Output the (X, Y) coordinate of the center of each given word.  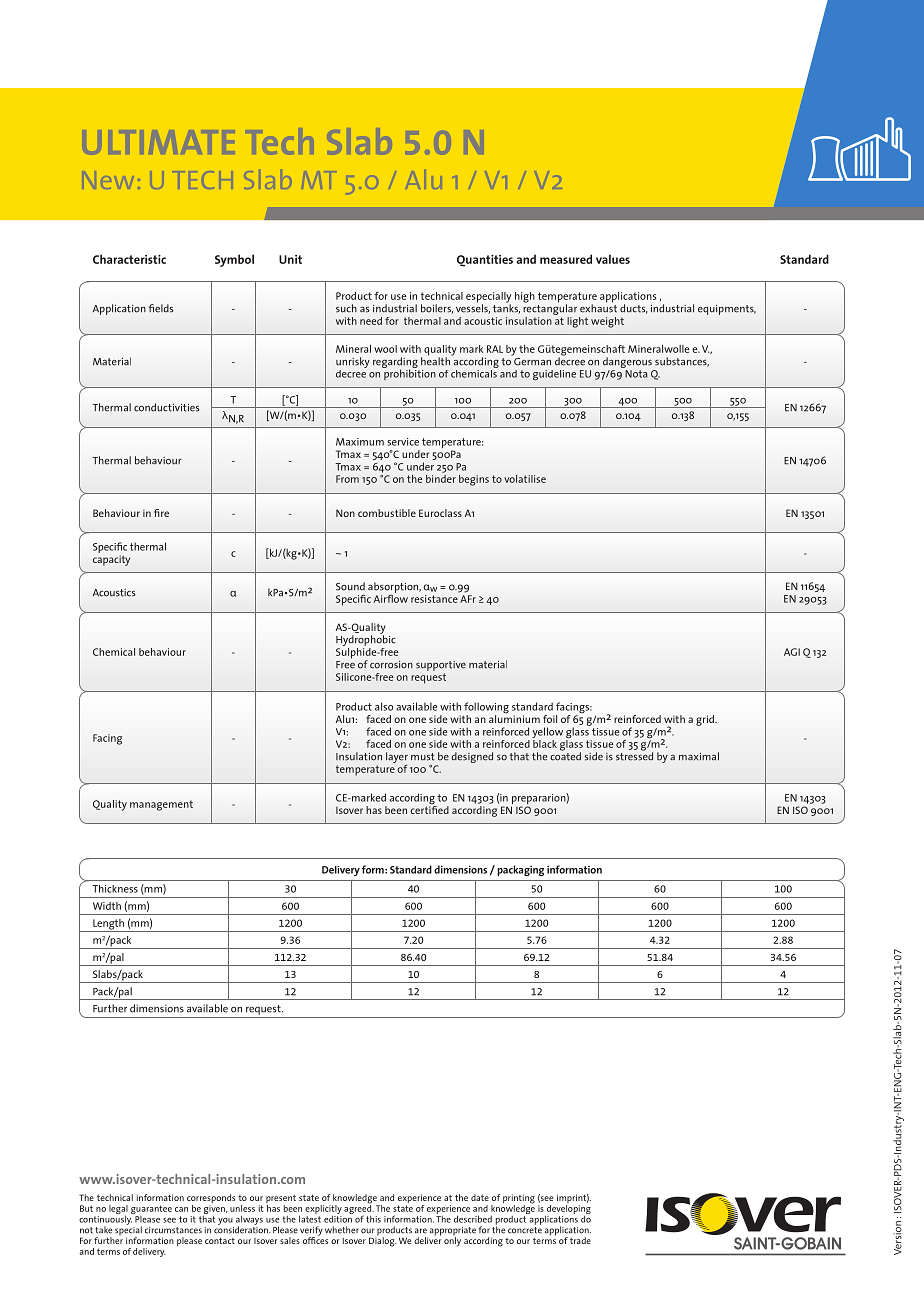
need (371, 321)
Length (108, 925)
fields (161, 308)
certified (429, 808)
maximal (699, 756)
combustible (387, 513)
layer (397, 759)
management (161, 805)
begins (474, 480)
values (613, 259)
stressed (634, 755)
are (421, 1231)
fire (161, 513)
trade (580, 1240)
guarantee (151, 1211)
